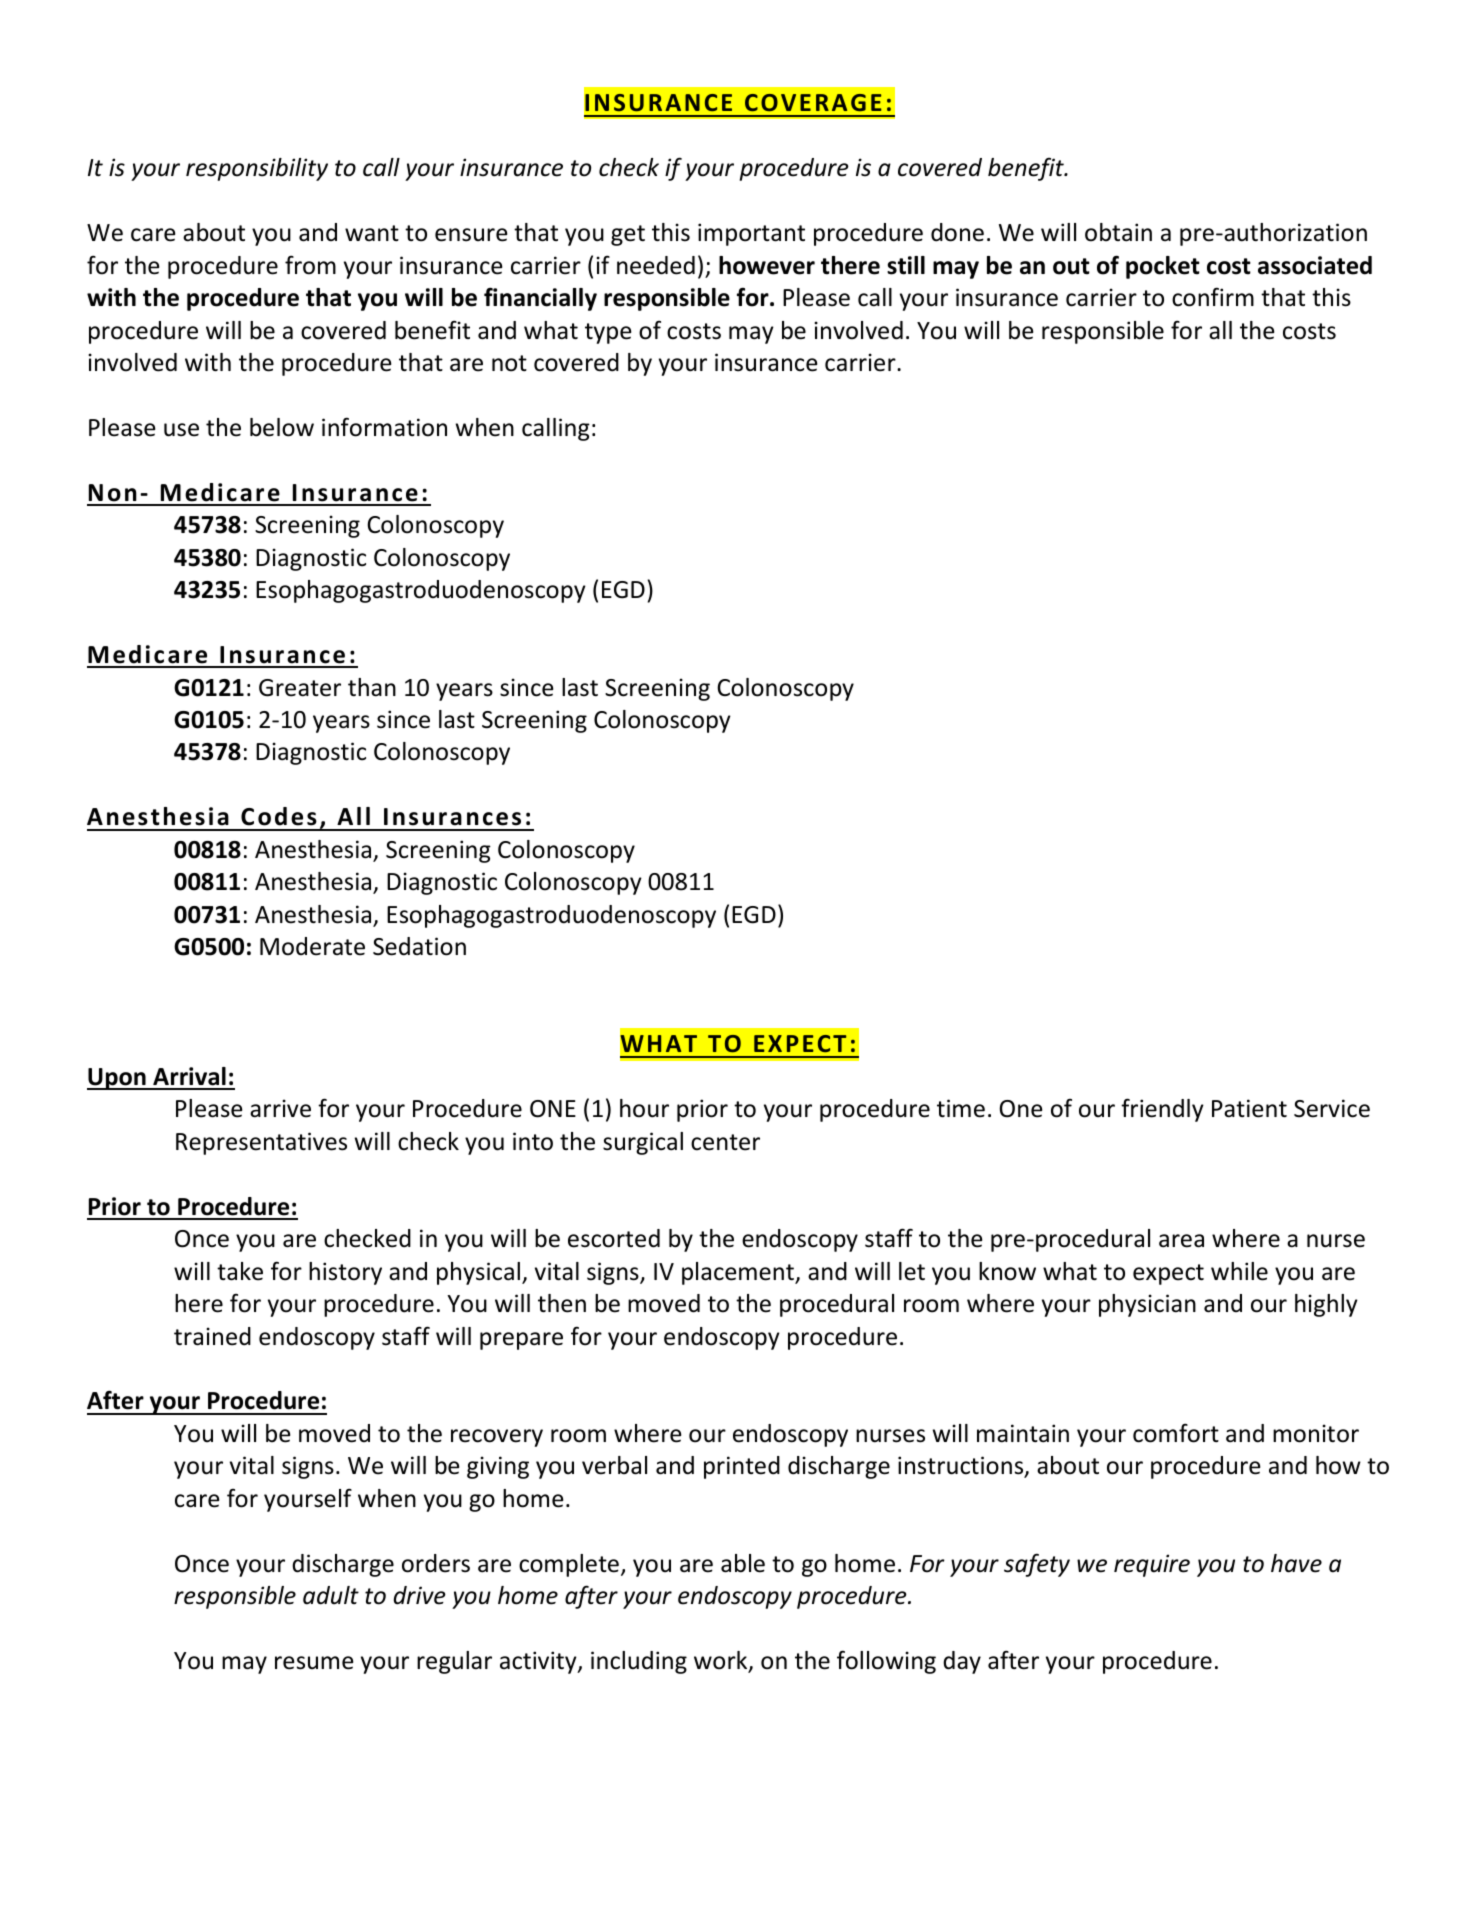  Describe the element at coordinates (751, 234) in the screenshot. I see `important` at that location.
